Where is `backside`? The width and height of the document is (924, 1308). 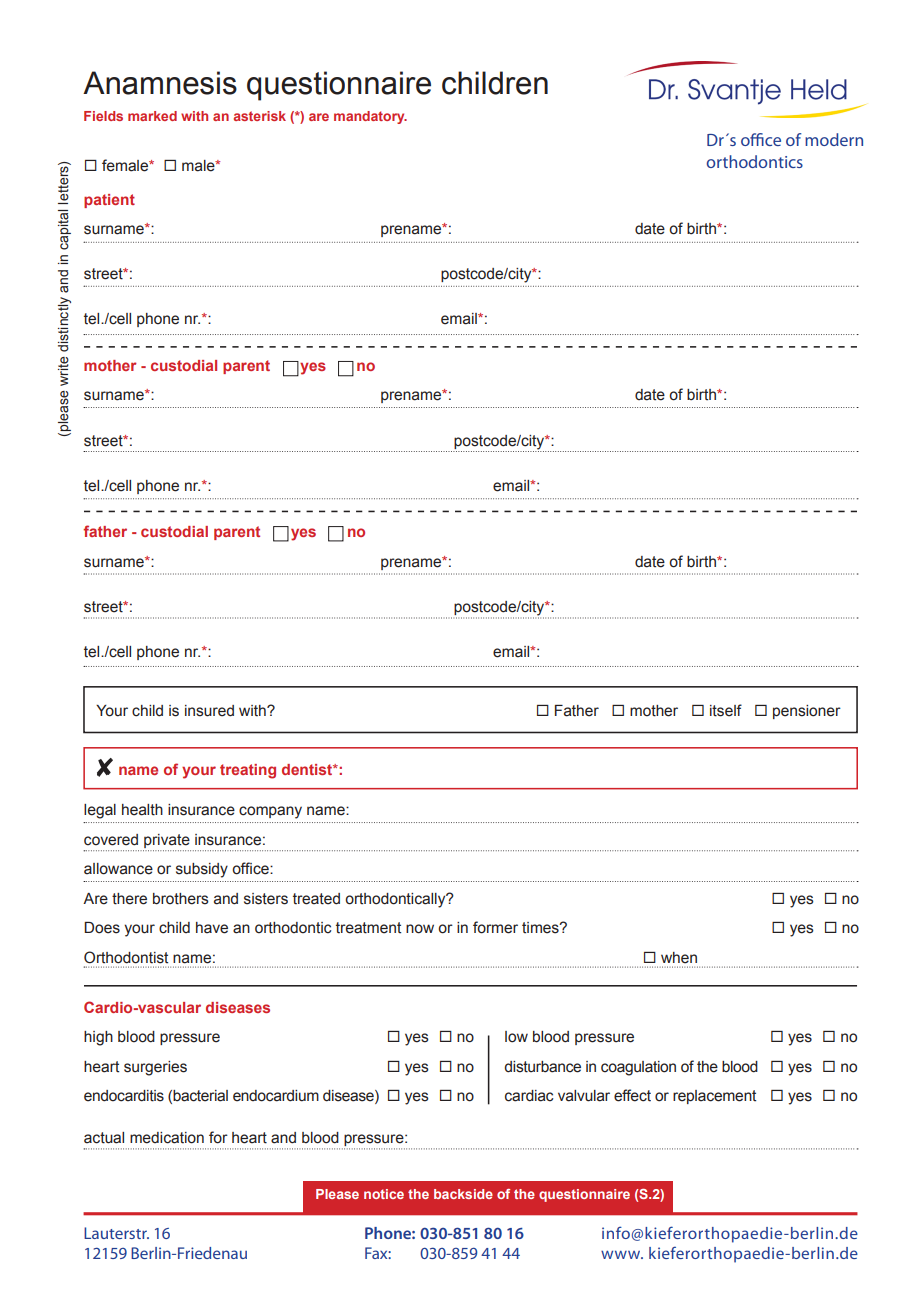
backside is located at coordinates (463, 1194).
